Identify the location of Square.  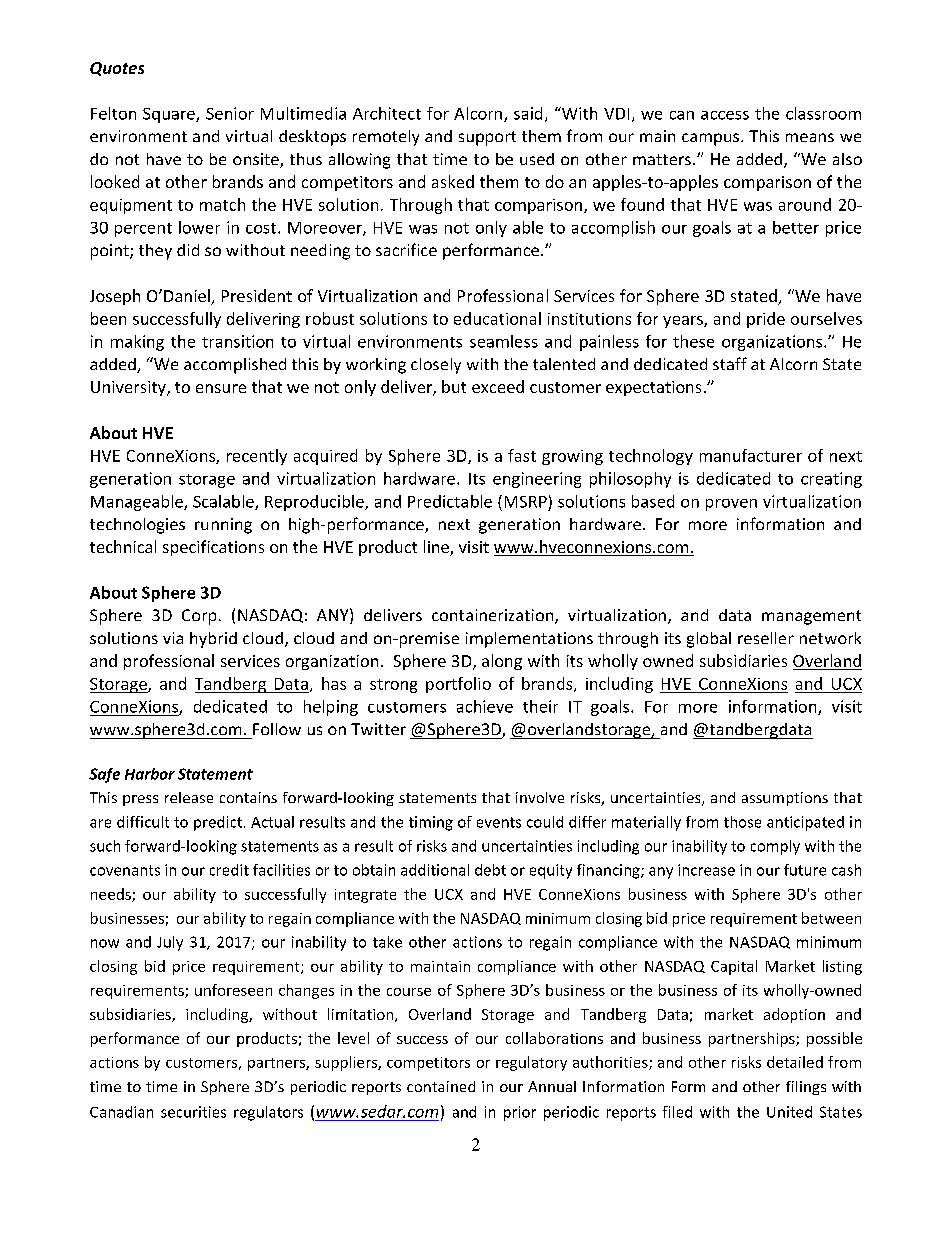
(170, 115).
